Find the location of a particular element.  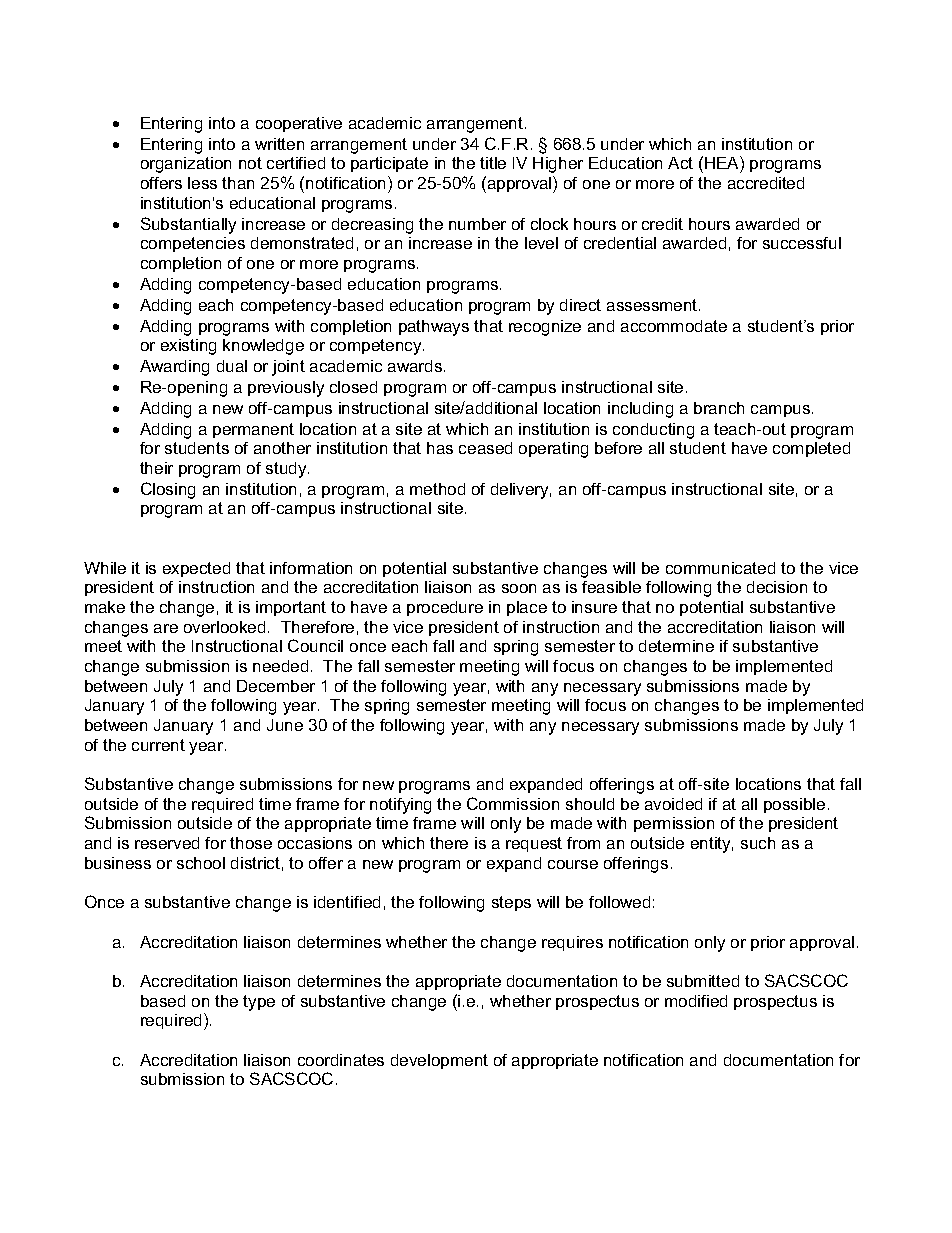

such is located at coordinates (758, 843).
